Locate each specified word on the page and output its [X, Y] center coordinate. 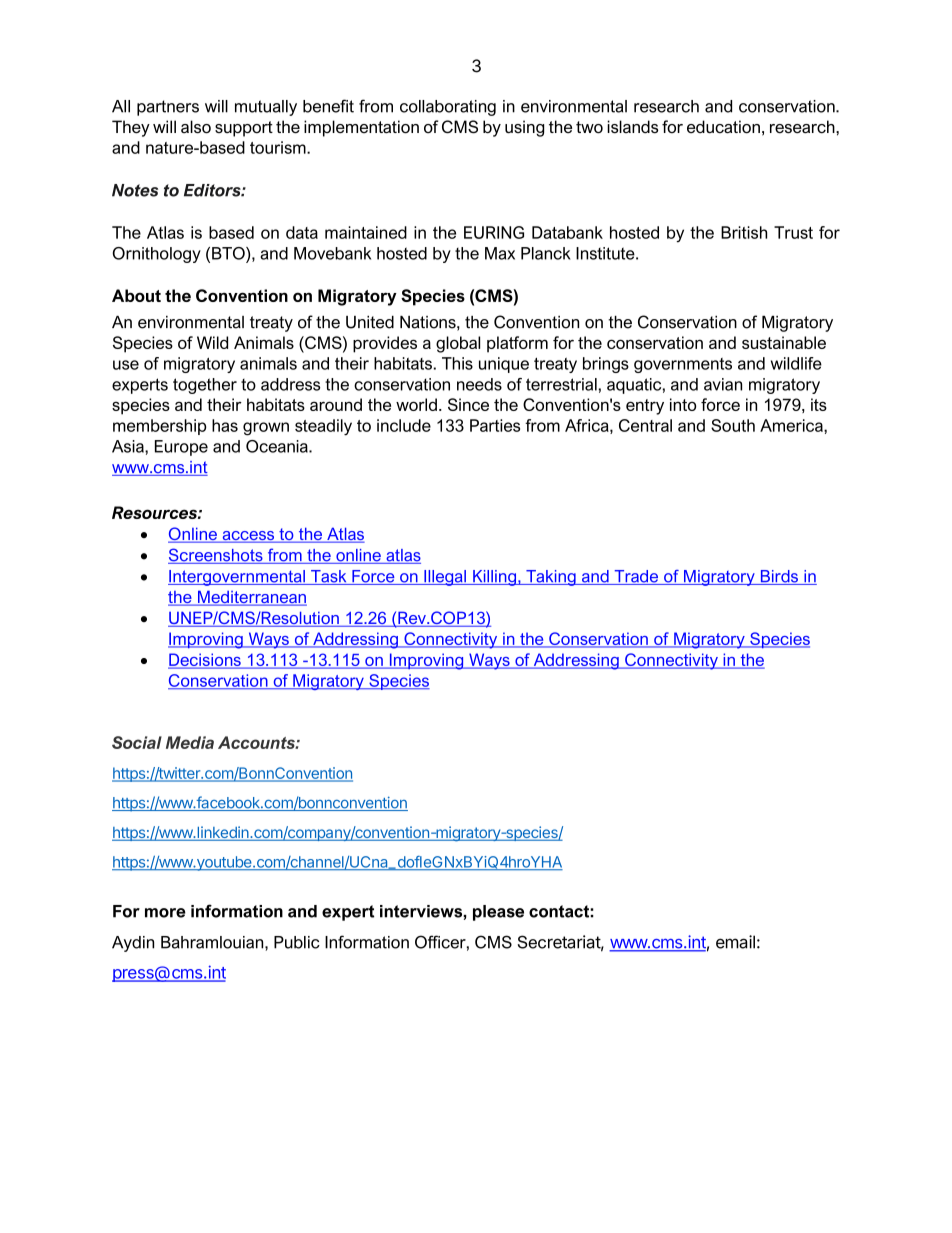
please [498, 913]
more [165, 913]
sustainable [784, 342]
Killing [495, 578]
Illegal [445, 578]
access [248, 537]
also [196, 127]
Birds [779, 577]
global [458, 344]
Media [190, 742]
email [735, 942]
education [723, 127]
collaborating [448, 108]
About [136, 295]
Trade [636, 577]
